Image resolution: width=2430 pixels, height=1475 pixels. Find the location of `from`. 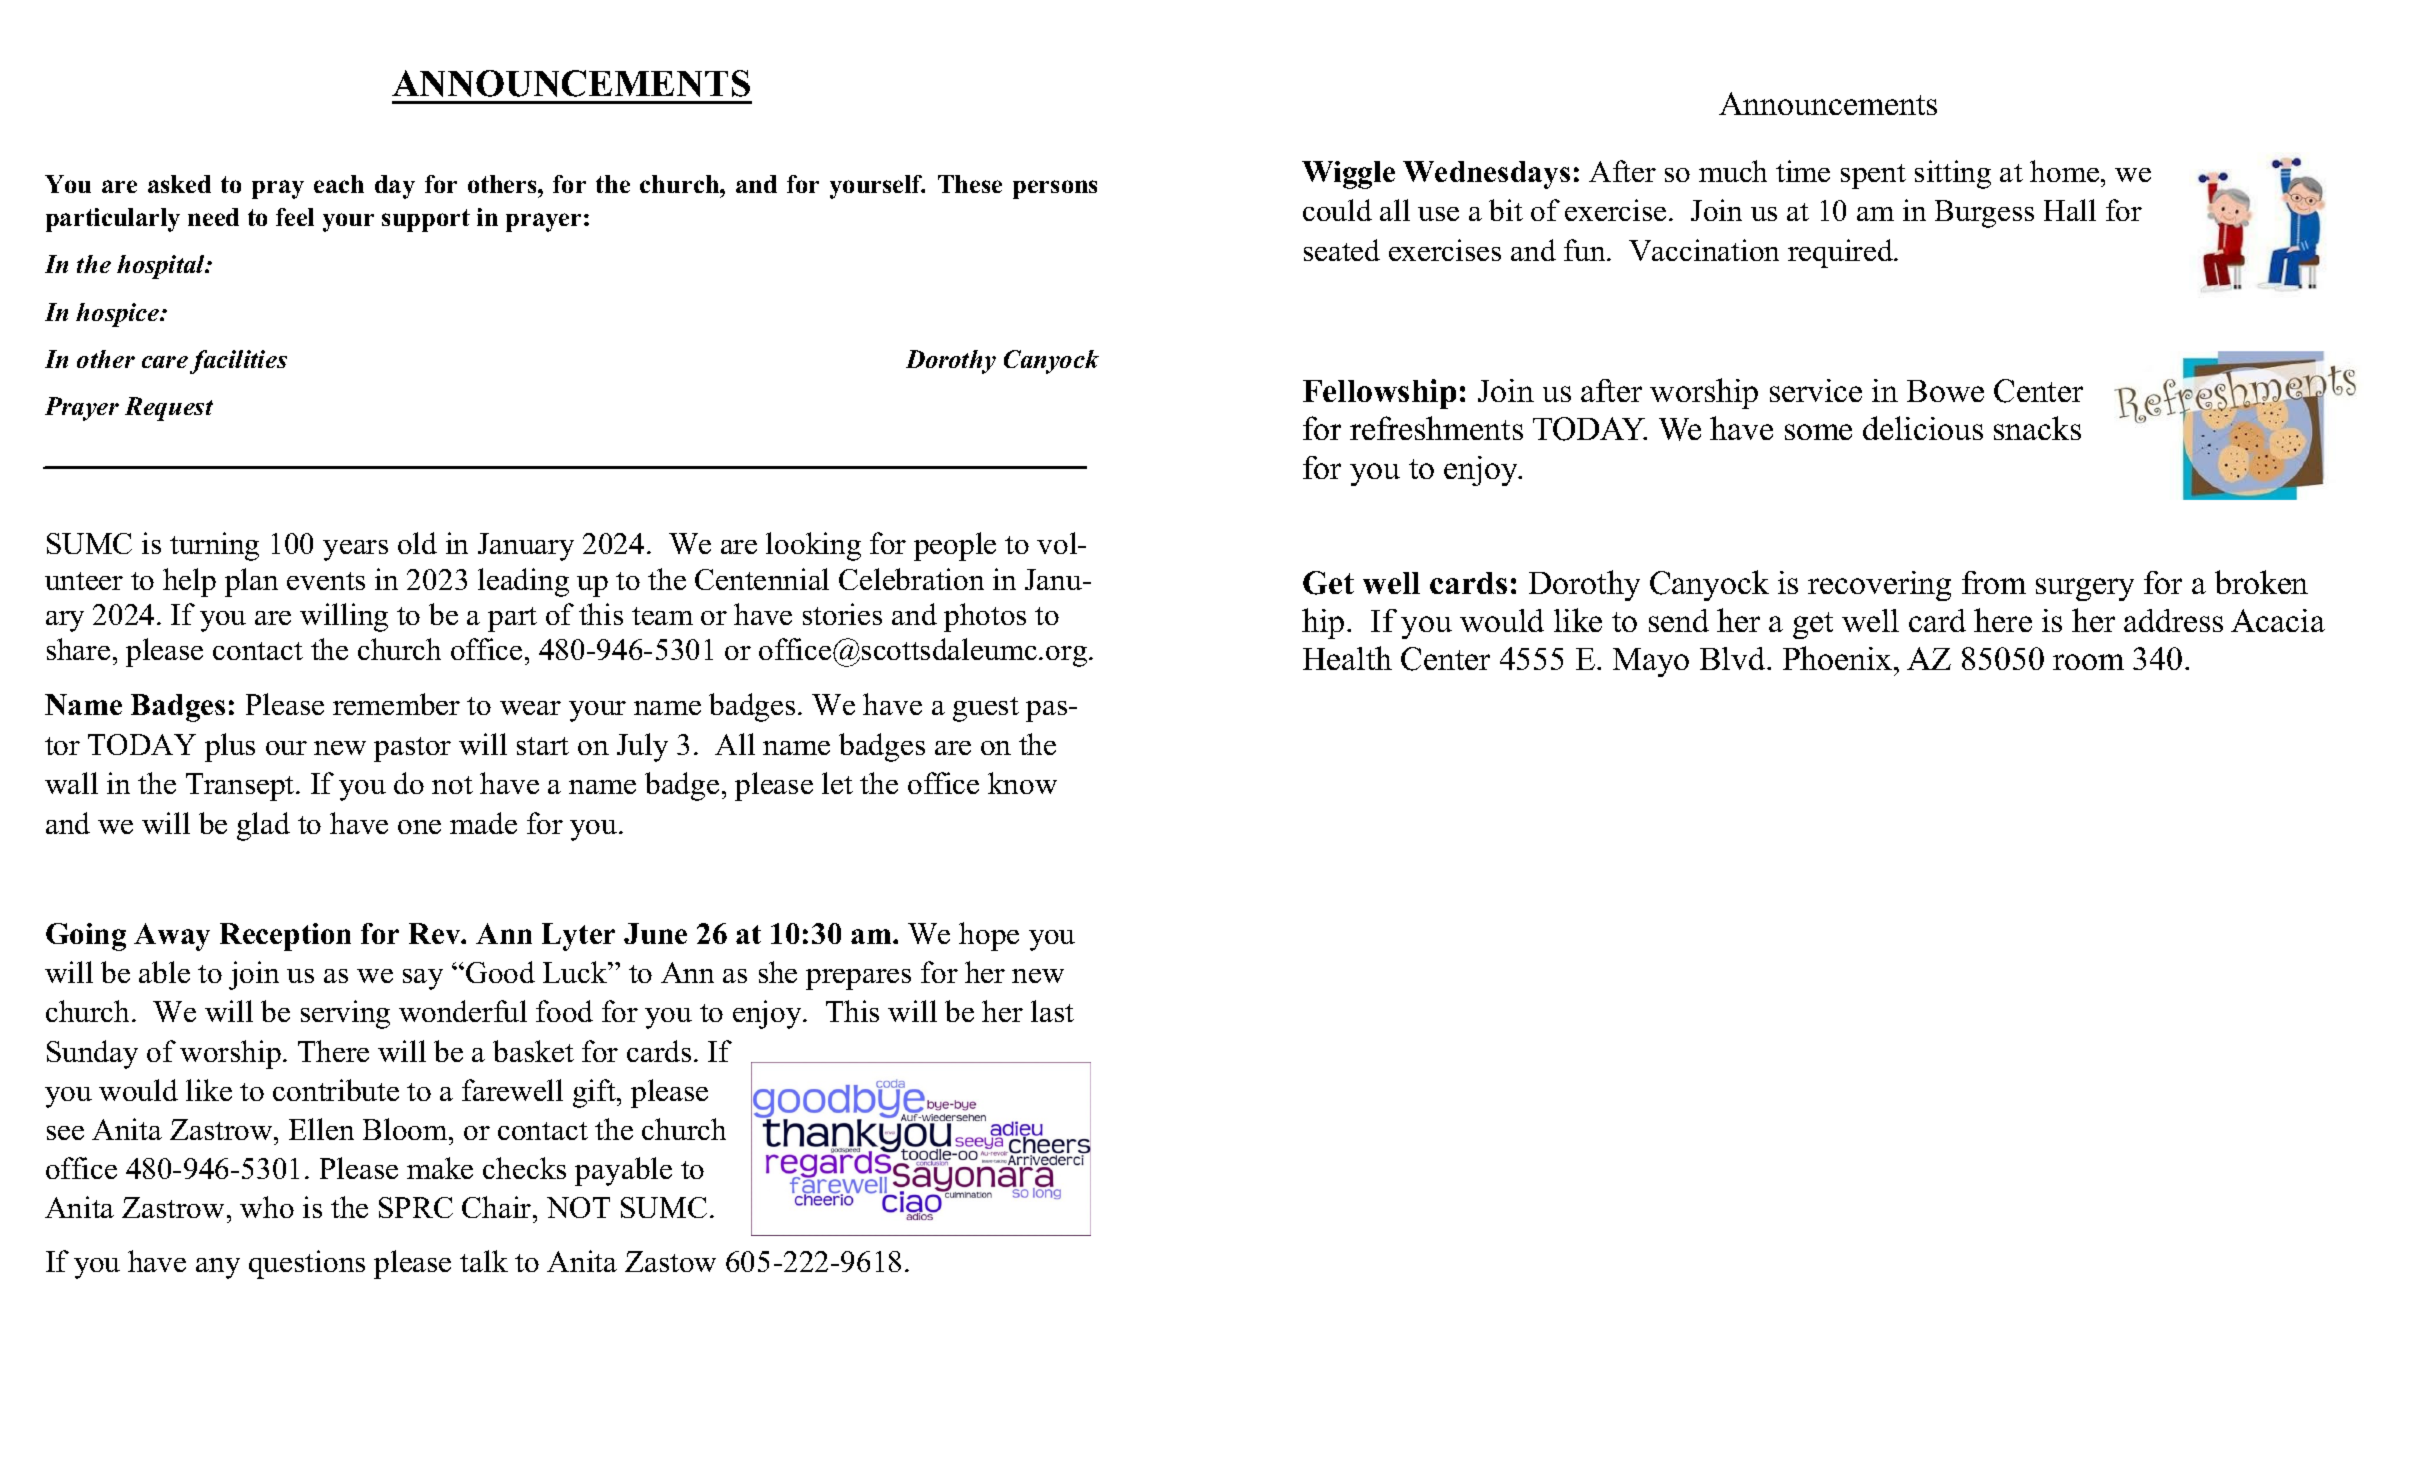

from is located at coordinates (1994, 582).
